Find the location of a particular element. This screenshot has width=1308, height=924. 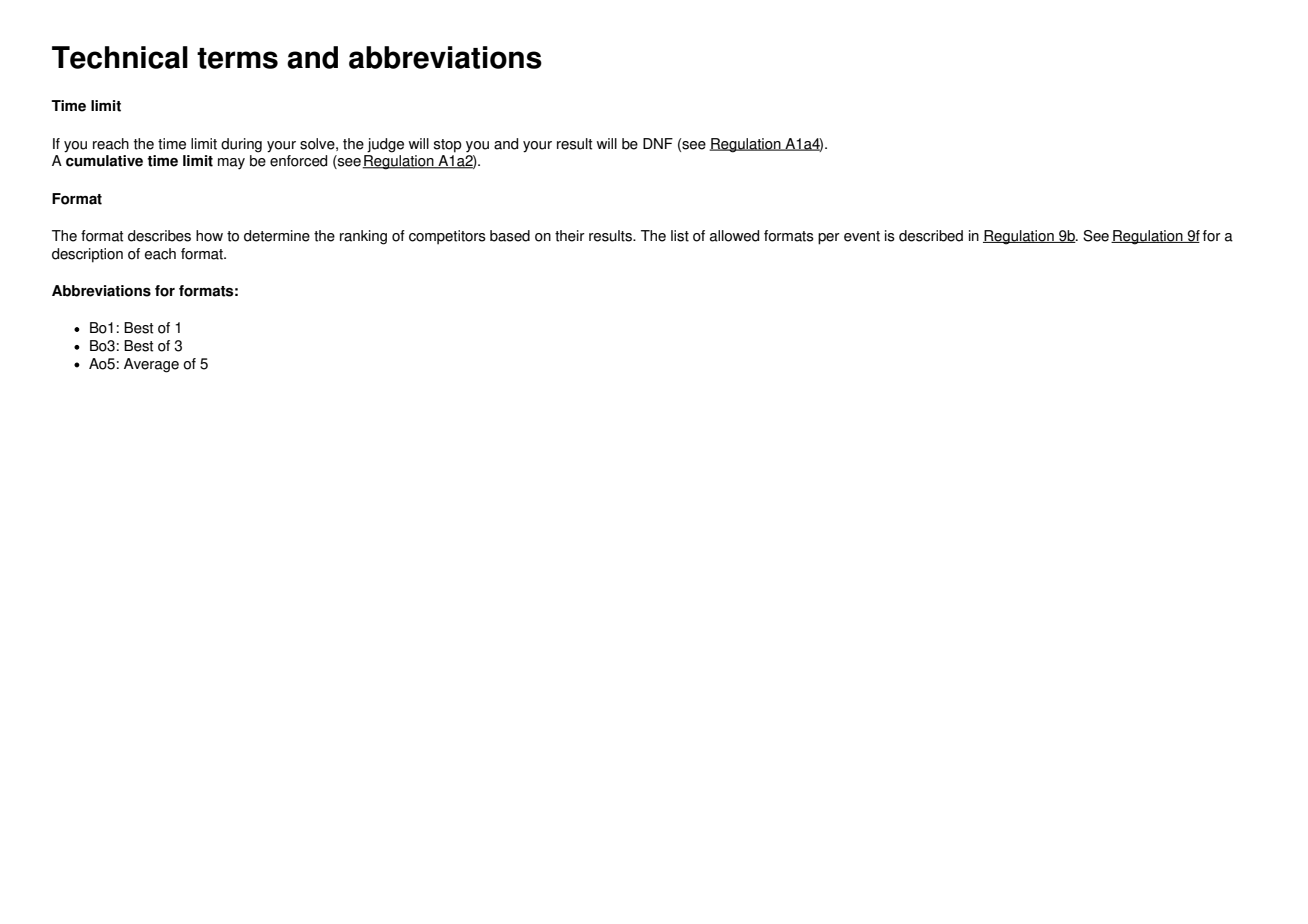

description is located at coordinates (87, 255).
